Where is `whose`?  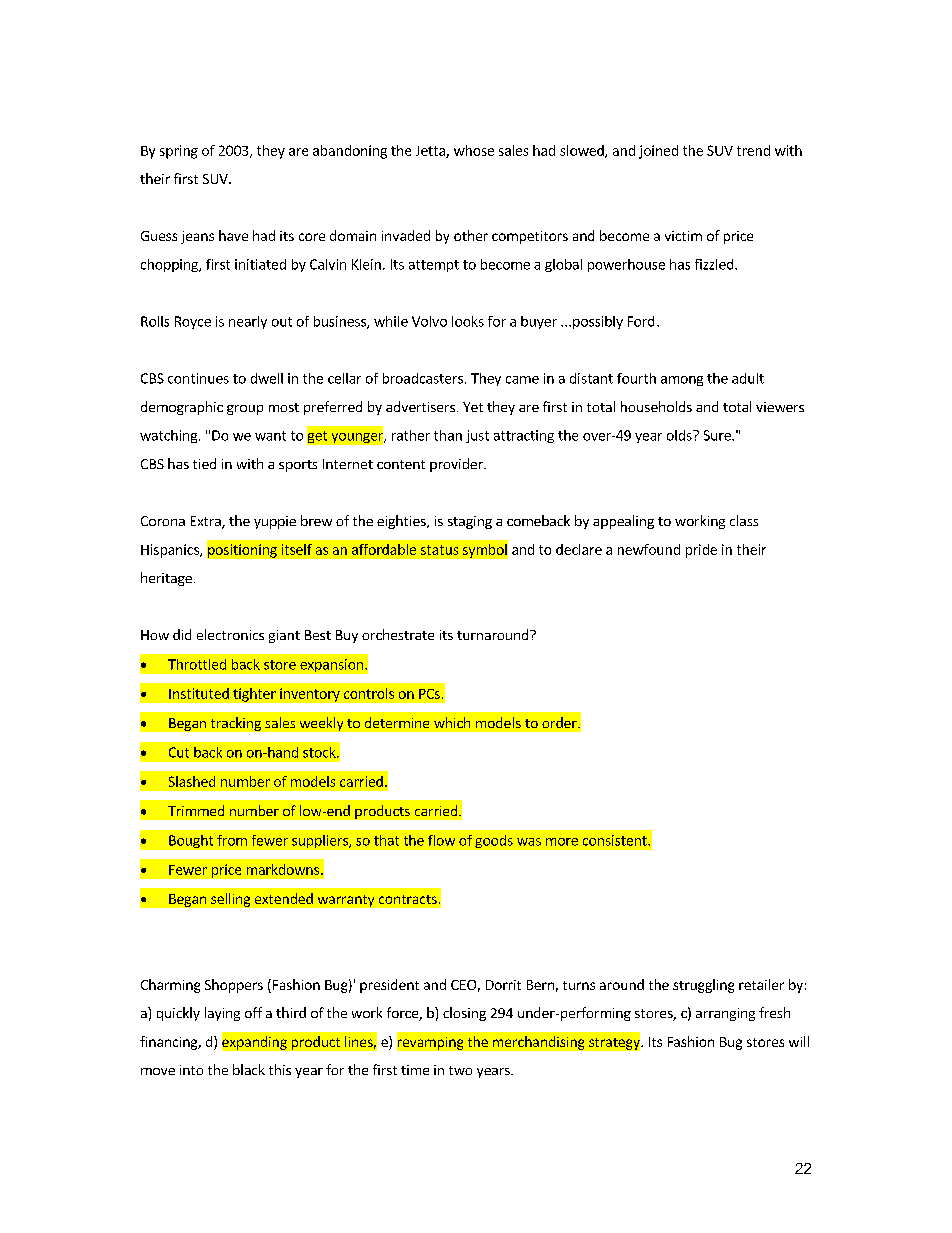
whose is located at coordinates (474, 150).
